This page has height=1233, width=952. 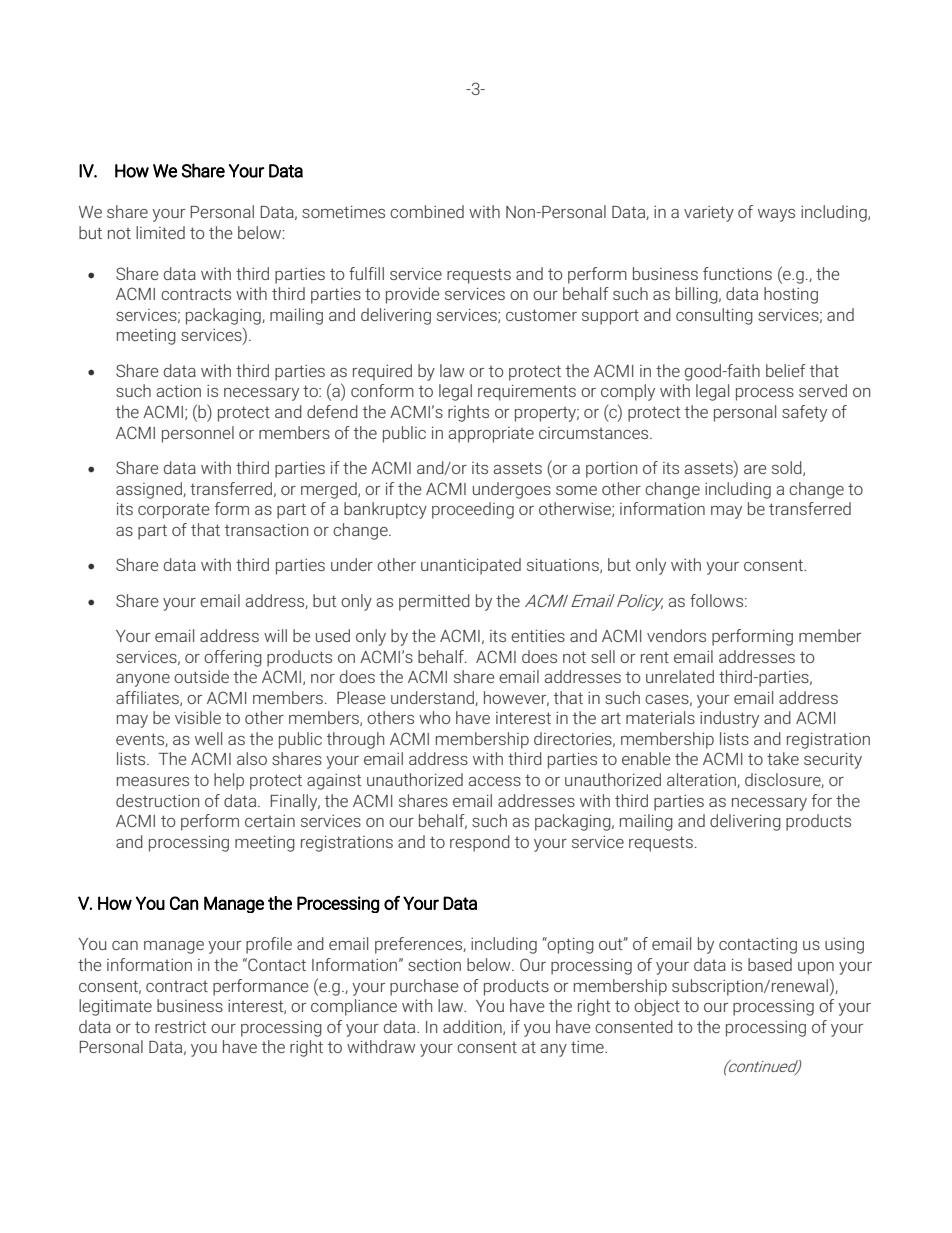 What do you see at coordinates (233, 658) in the page?
I see `offering` at bounding box center [233, 658].
